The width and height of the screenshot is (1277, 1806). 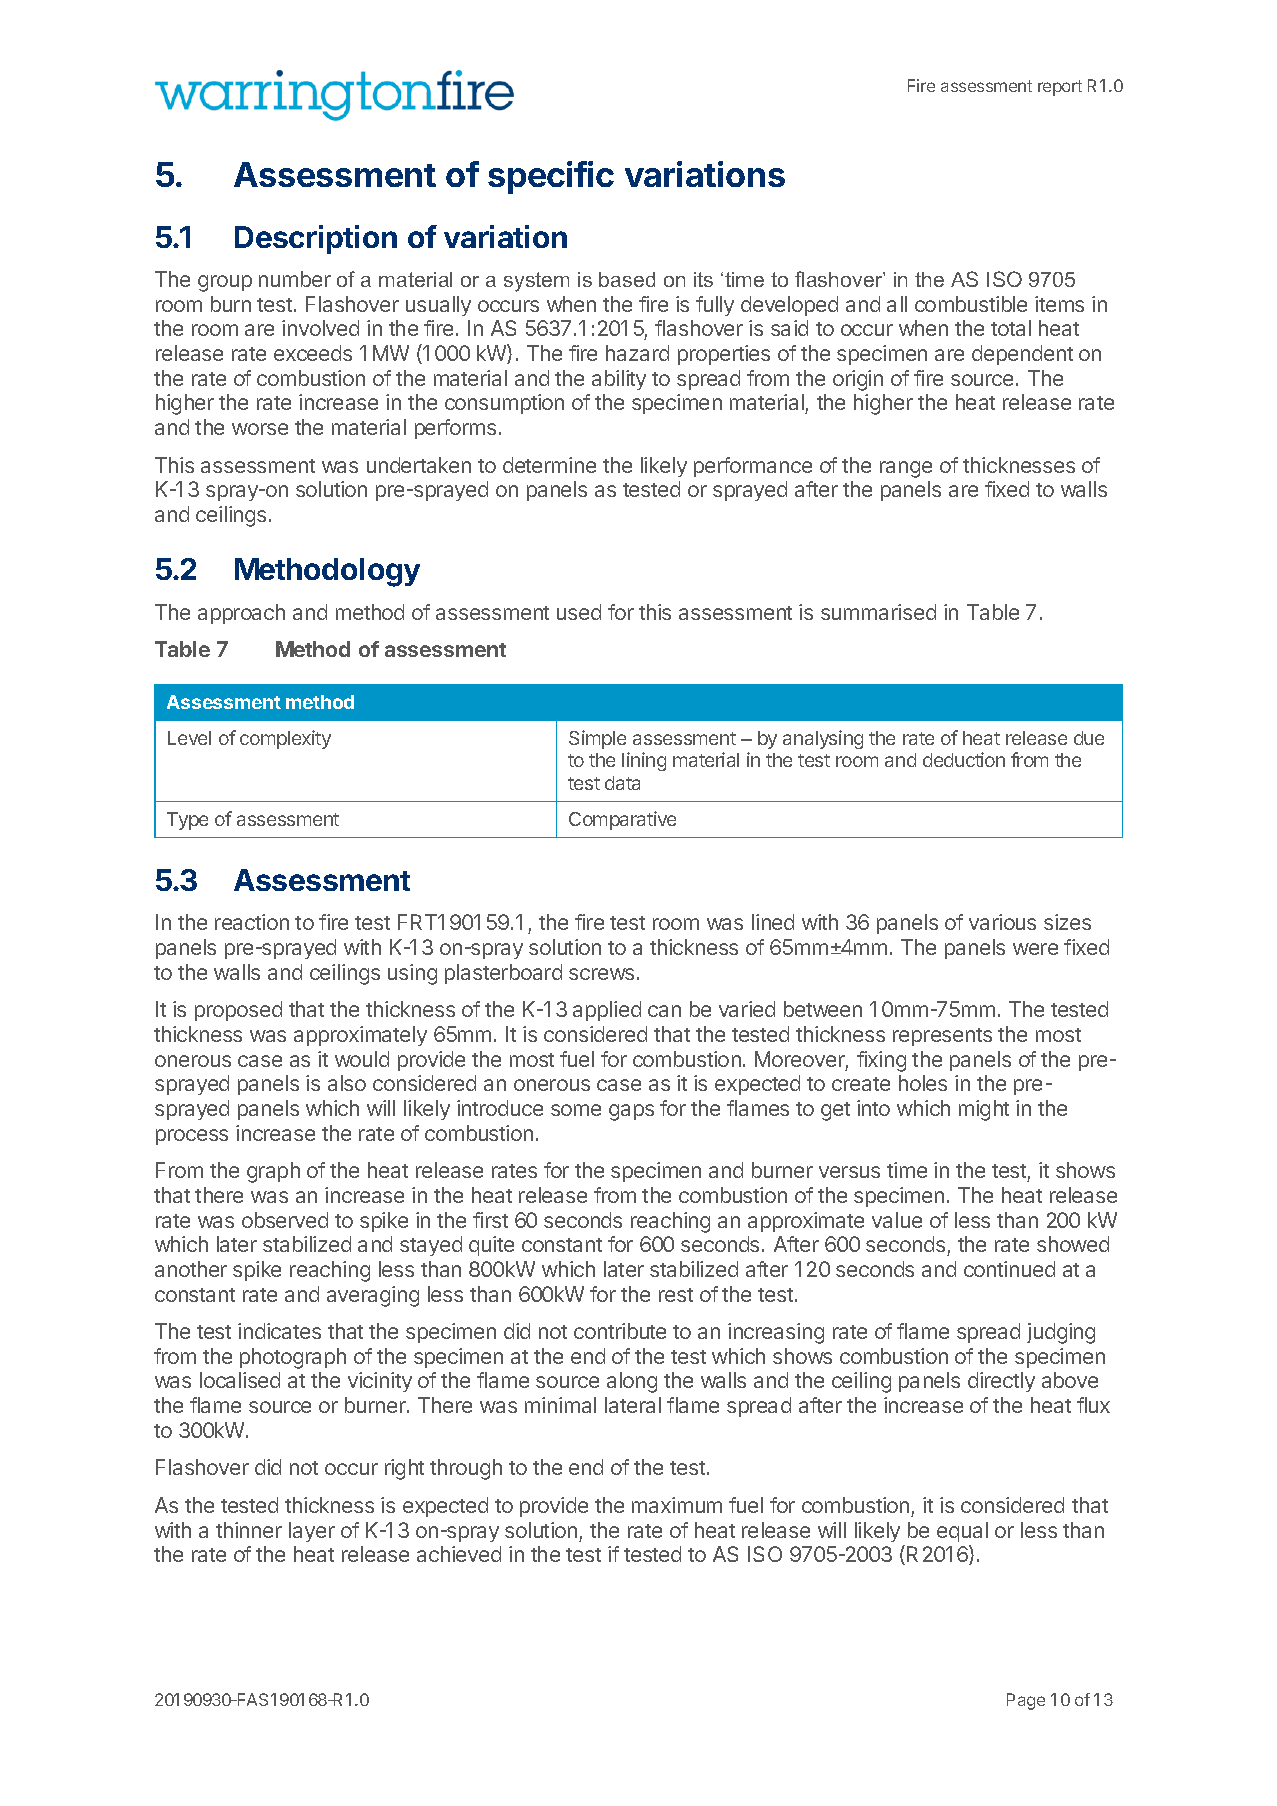 I want to click on observed, so click(x=285, y=1220).
